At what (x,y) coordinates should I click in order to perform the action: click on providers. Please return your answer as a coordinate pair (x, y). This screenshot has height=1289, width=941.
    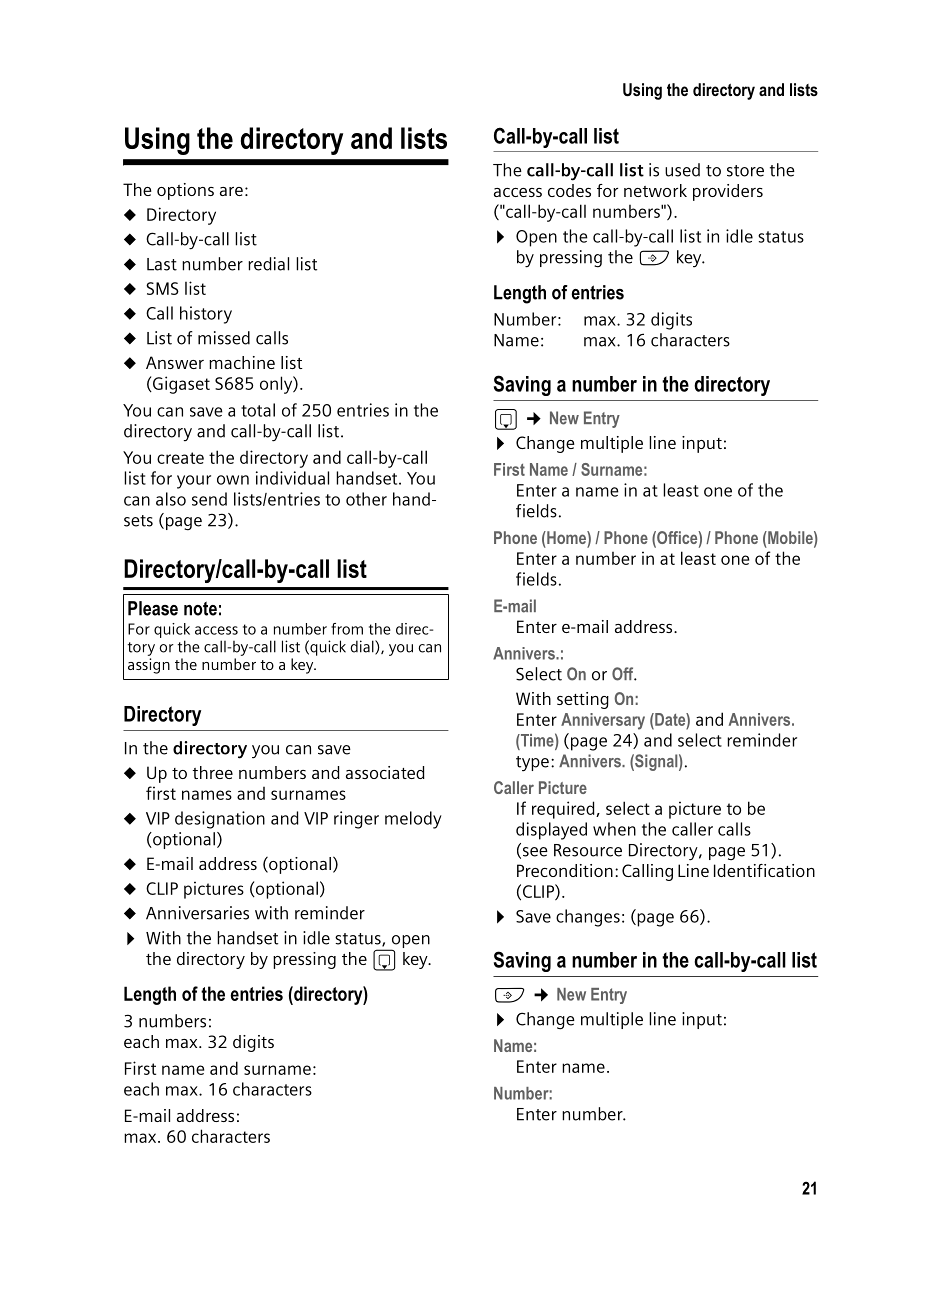
    Looking at the image, I should click on (728, 192).
